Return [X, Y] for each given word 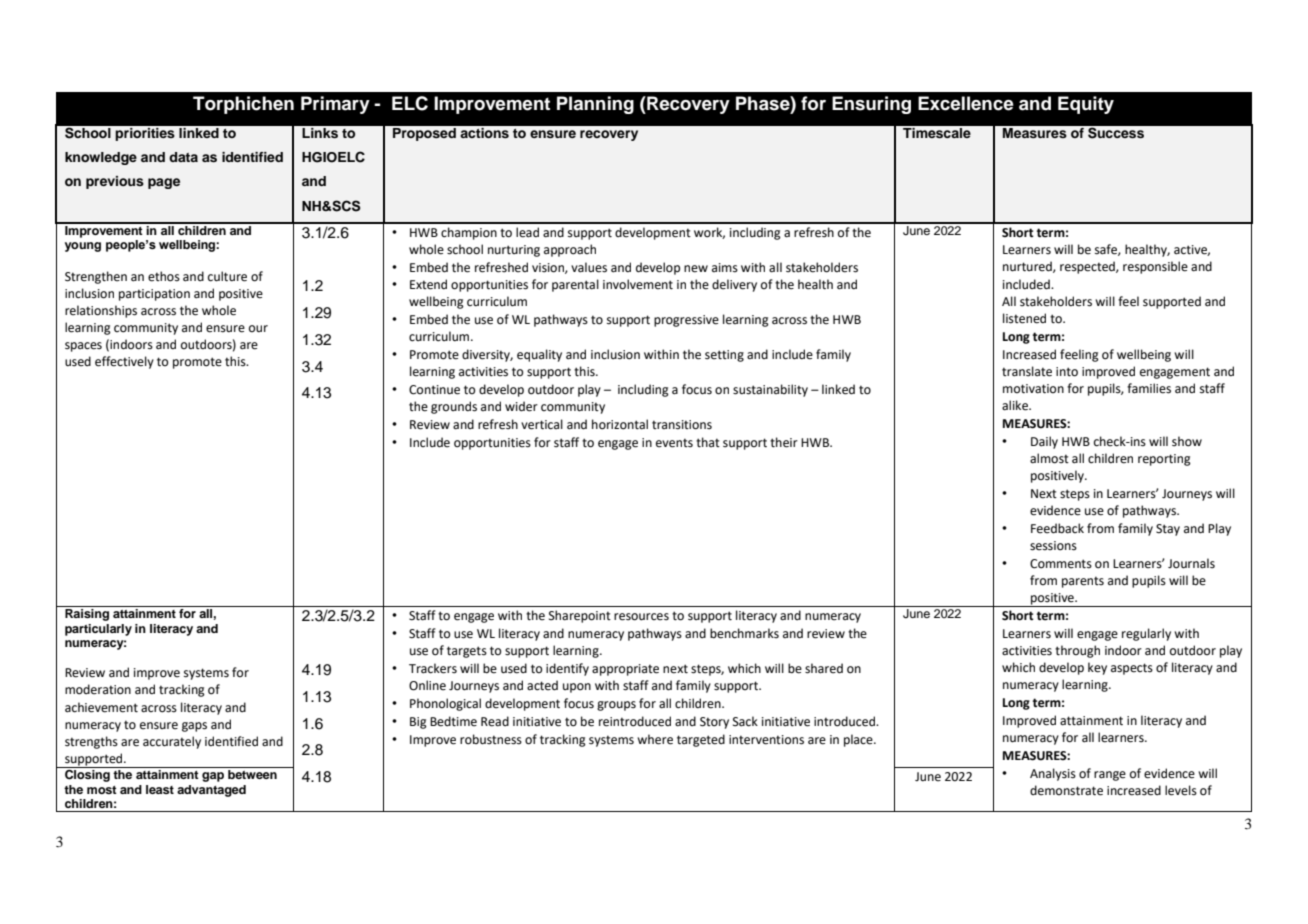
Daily [1044, 442]
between [252, 774]
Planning [595, 105]
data [183, 157]
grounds [454, 407]
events [674, 443]
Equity [1086, 105]
